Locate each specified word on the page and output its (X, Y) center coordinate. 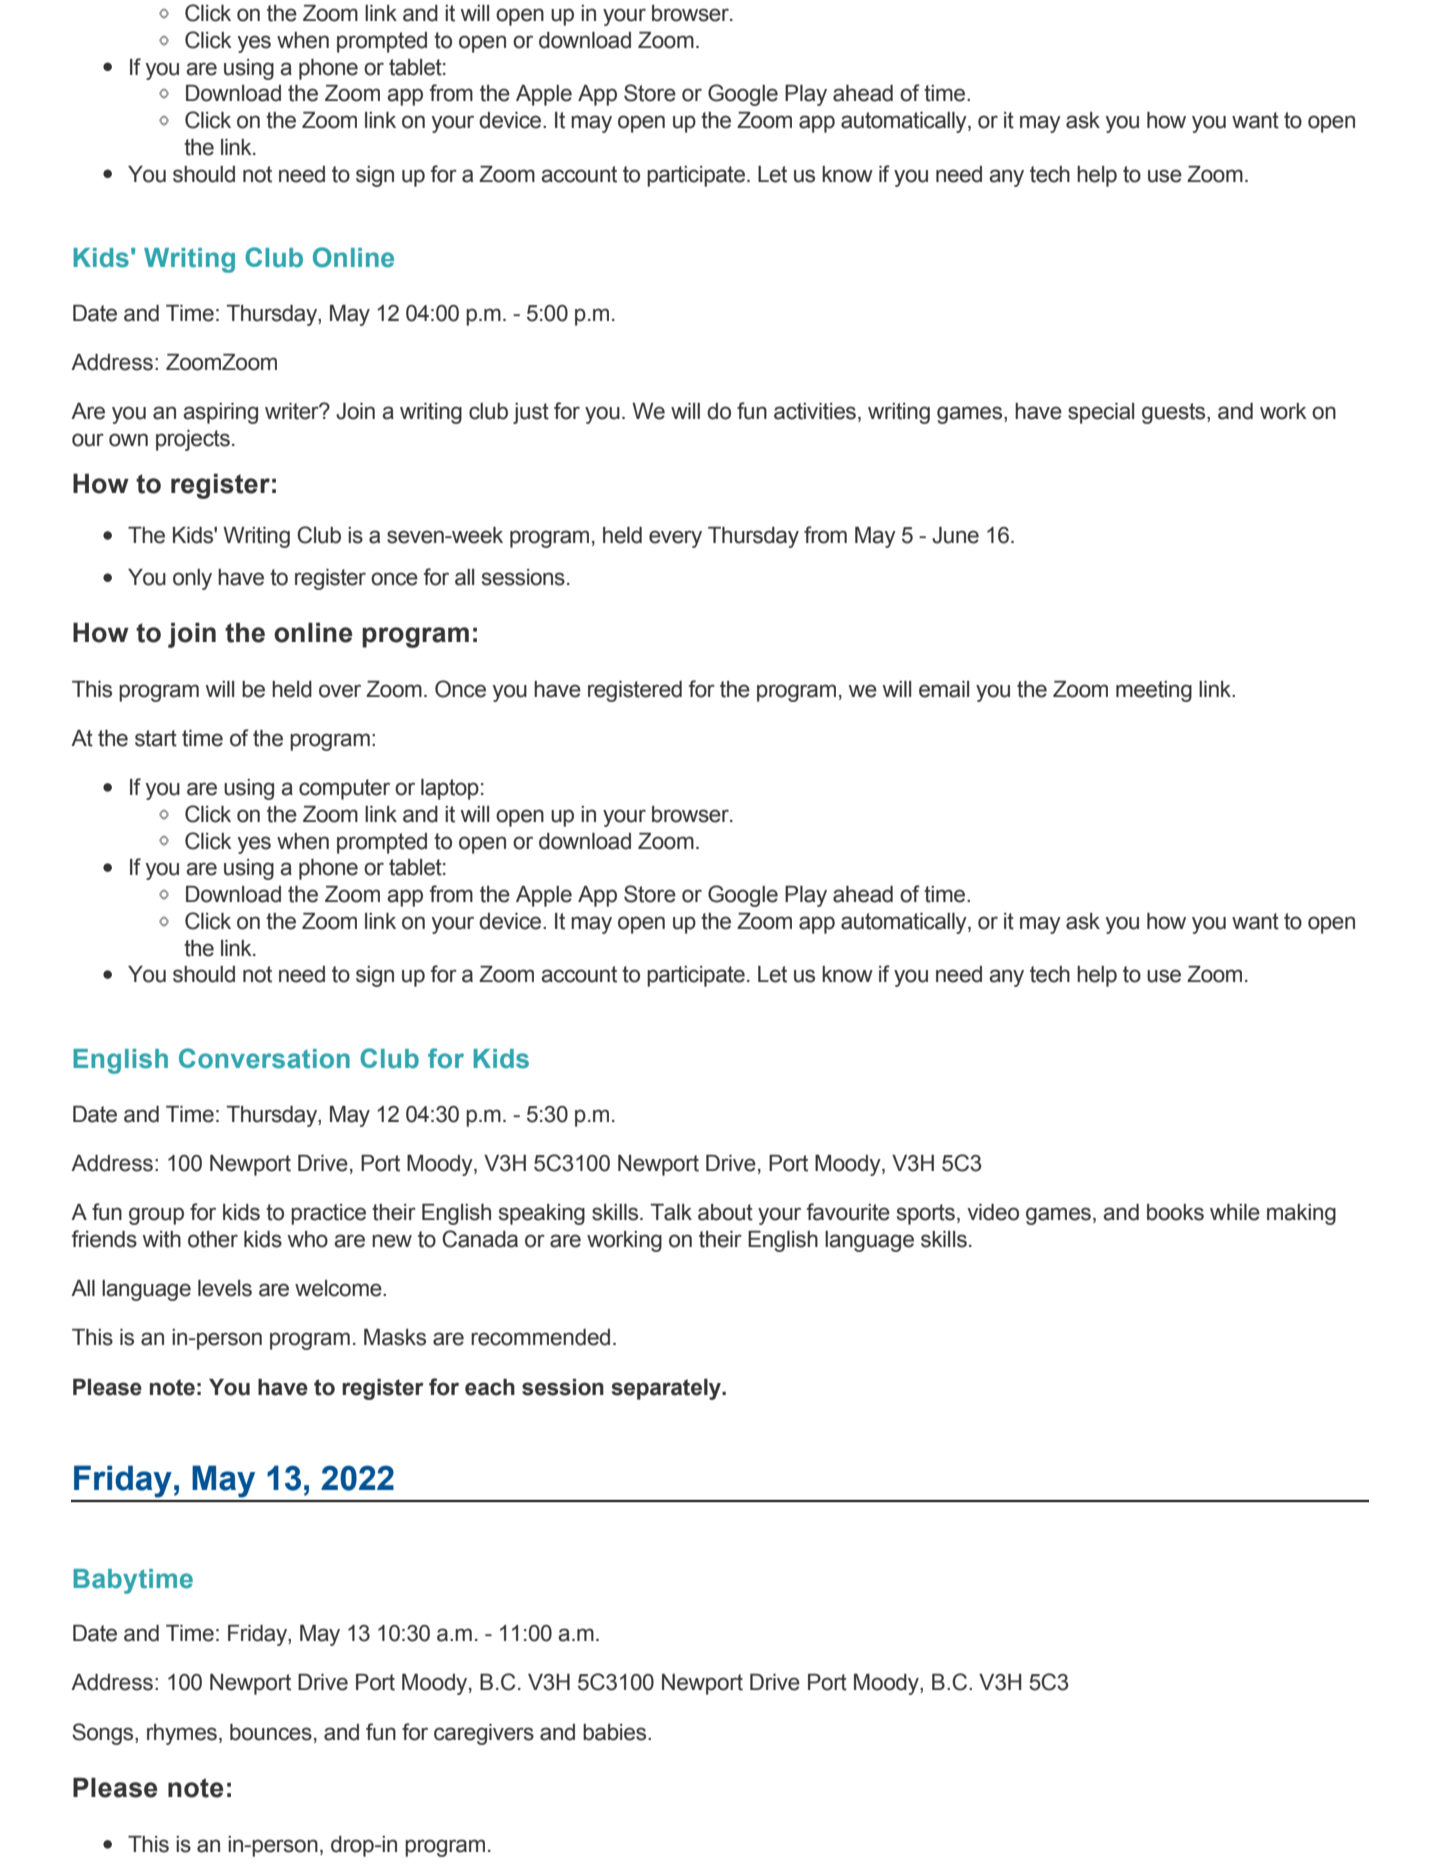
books (1175, 1212)
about (725, 1212)
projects (193, 440)
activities (815, 411)
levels (225, 1288)
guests (1175, 413)
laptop (450, 789)
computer (344, 789)
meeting (1154, 691)
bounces (271, 1732)
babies (616, 1732)
